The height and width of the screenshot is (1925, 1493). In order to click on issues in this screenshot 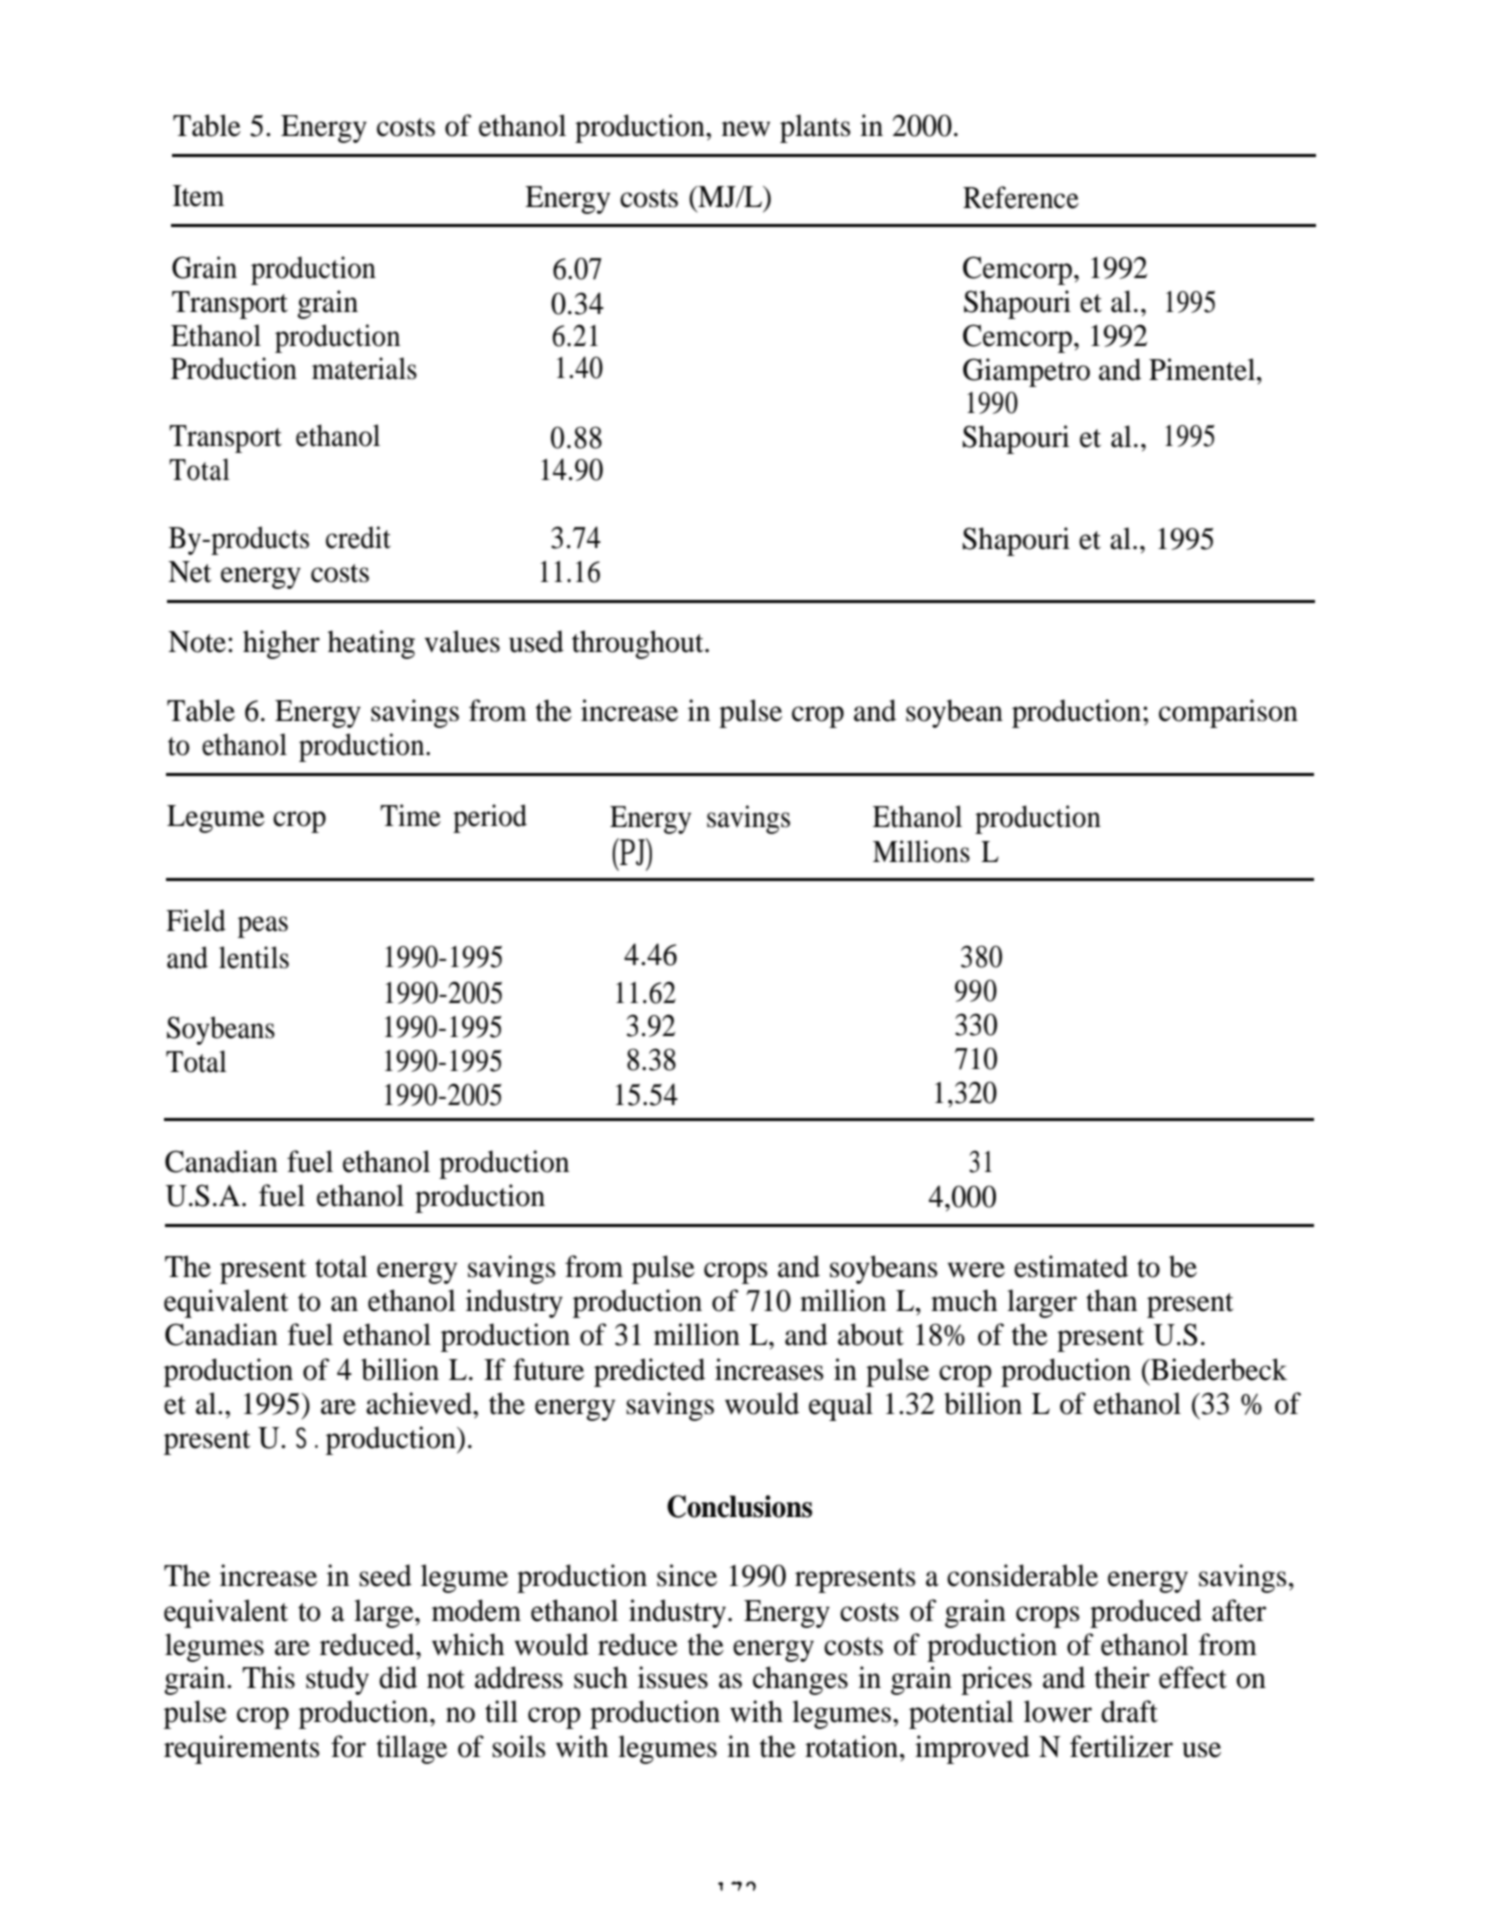, I will do `click(673, 1677)`.
